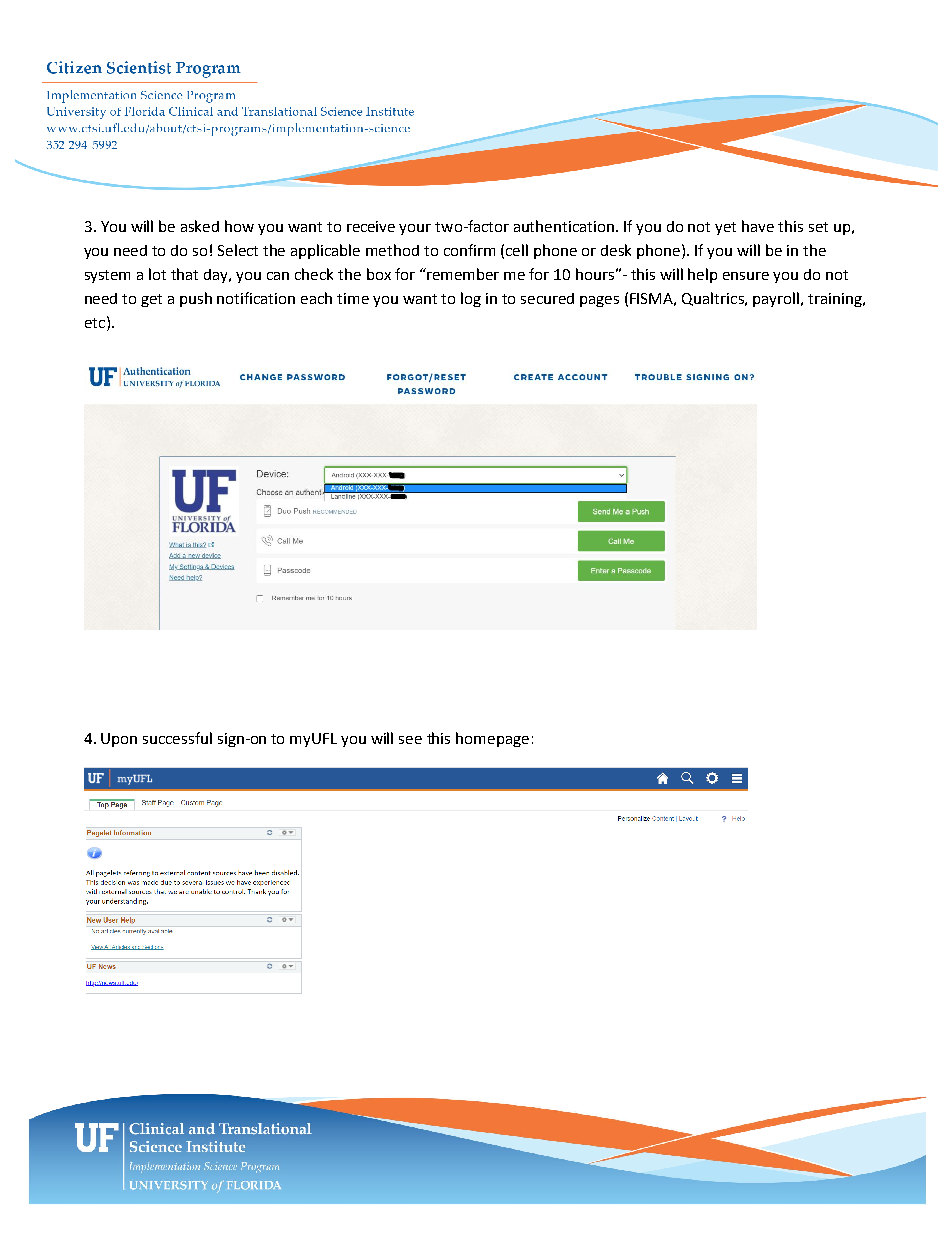  I want to click on see, so click(410, 740).
